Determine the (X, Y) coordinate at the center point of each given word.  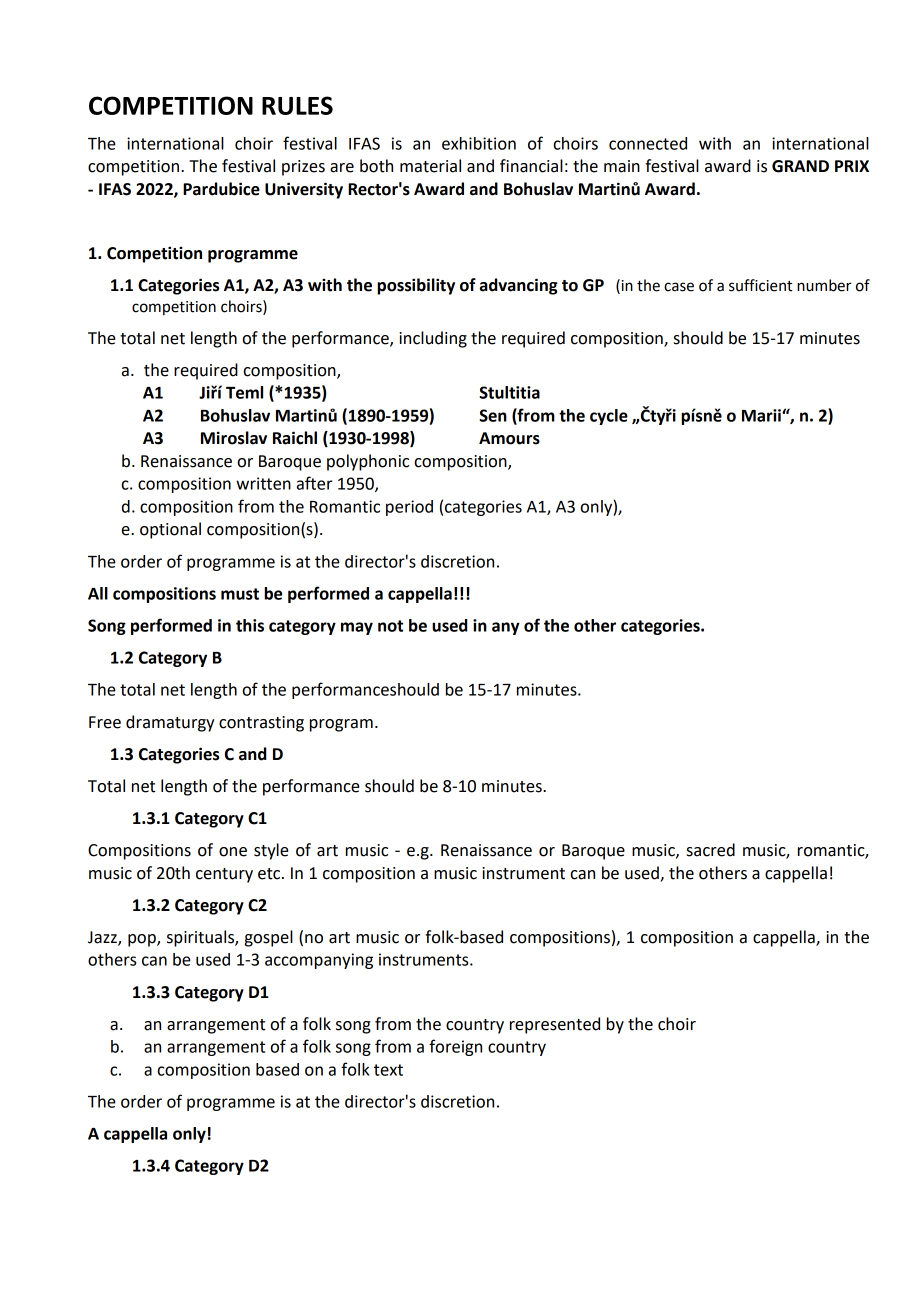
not (390, 626)
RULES (297, 105)
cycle (609, 417)
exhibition (479, 143)
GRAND (800, 166)
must (240, 594)
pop (143, 940)
